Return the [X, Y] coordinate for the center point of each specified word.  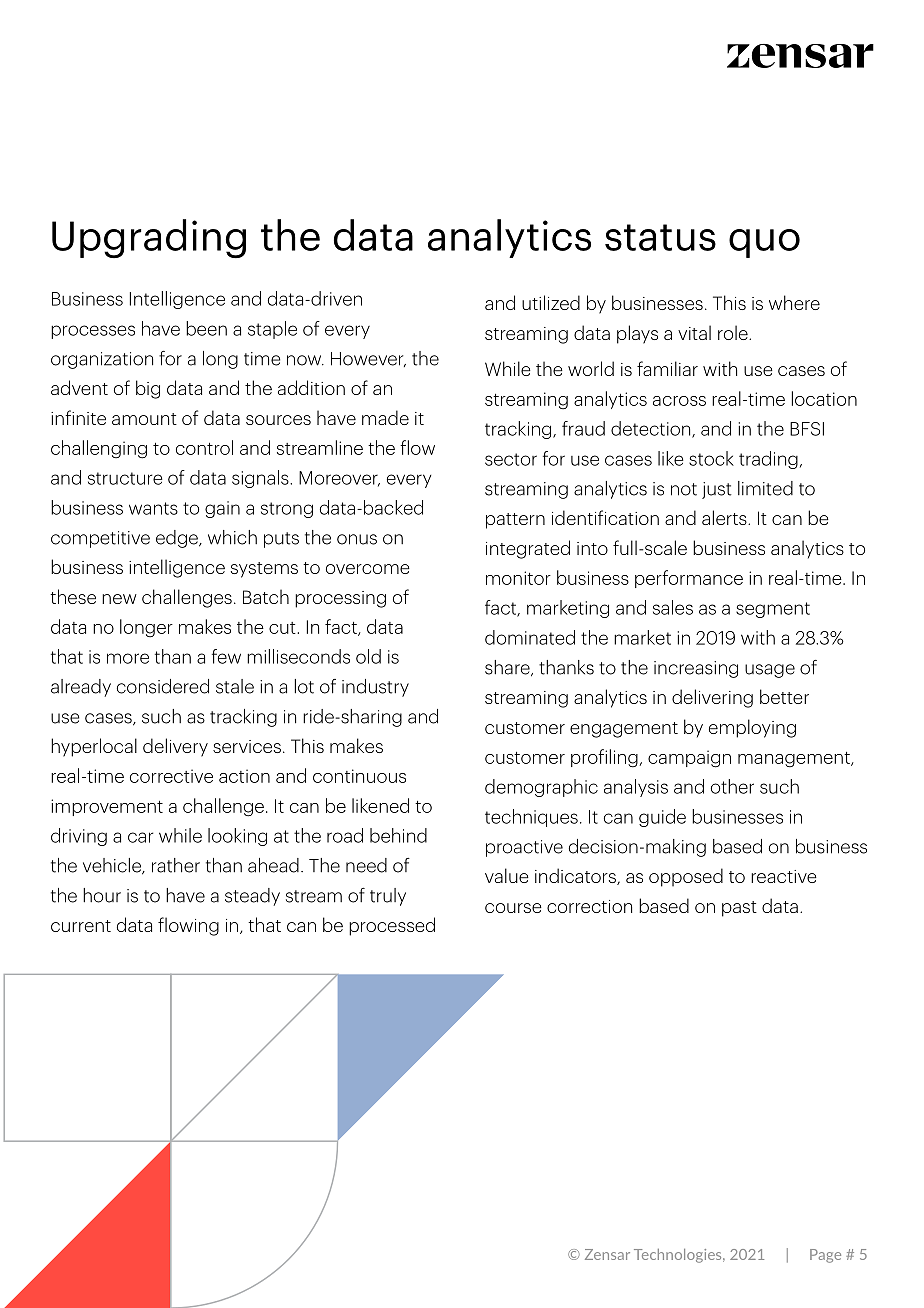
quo [764, 243]
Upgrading [149, 239]
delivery [175, 747]
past [739, 909]
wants [153, 508]
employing [752, 728]
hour [102, 895]
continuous [359, 776]
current [81, 926]
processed [392, 926]
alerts [725, 517]
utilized [551, 302]
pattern [515, 521]
